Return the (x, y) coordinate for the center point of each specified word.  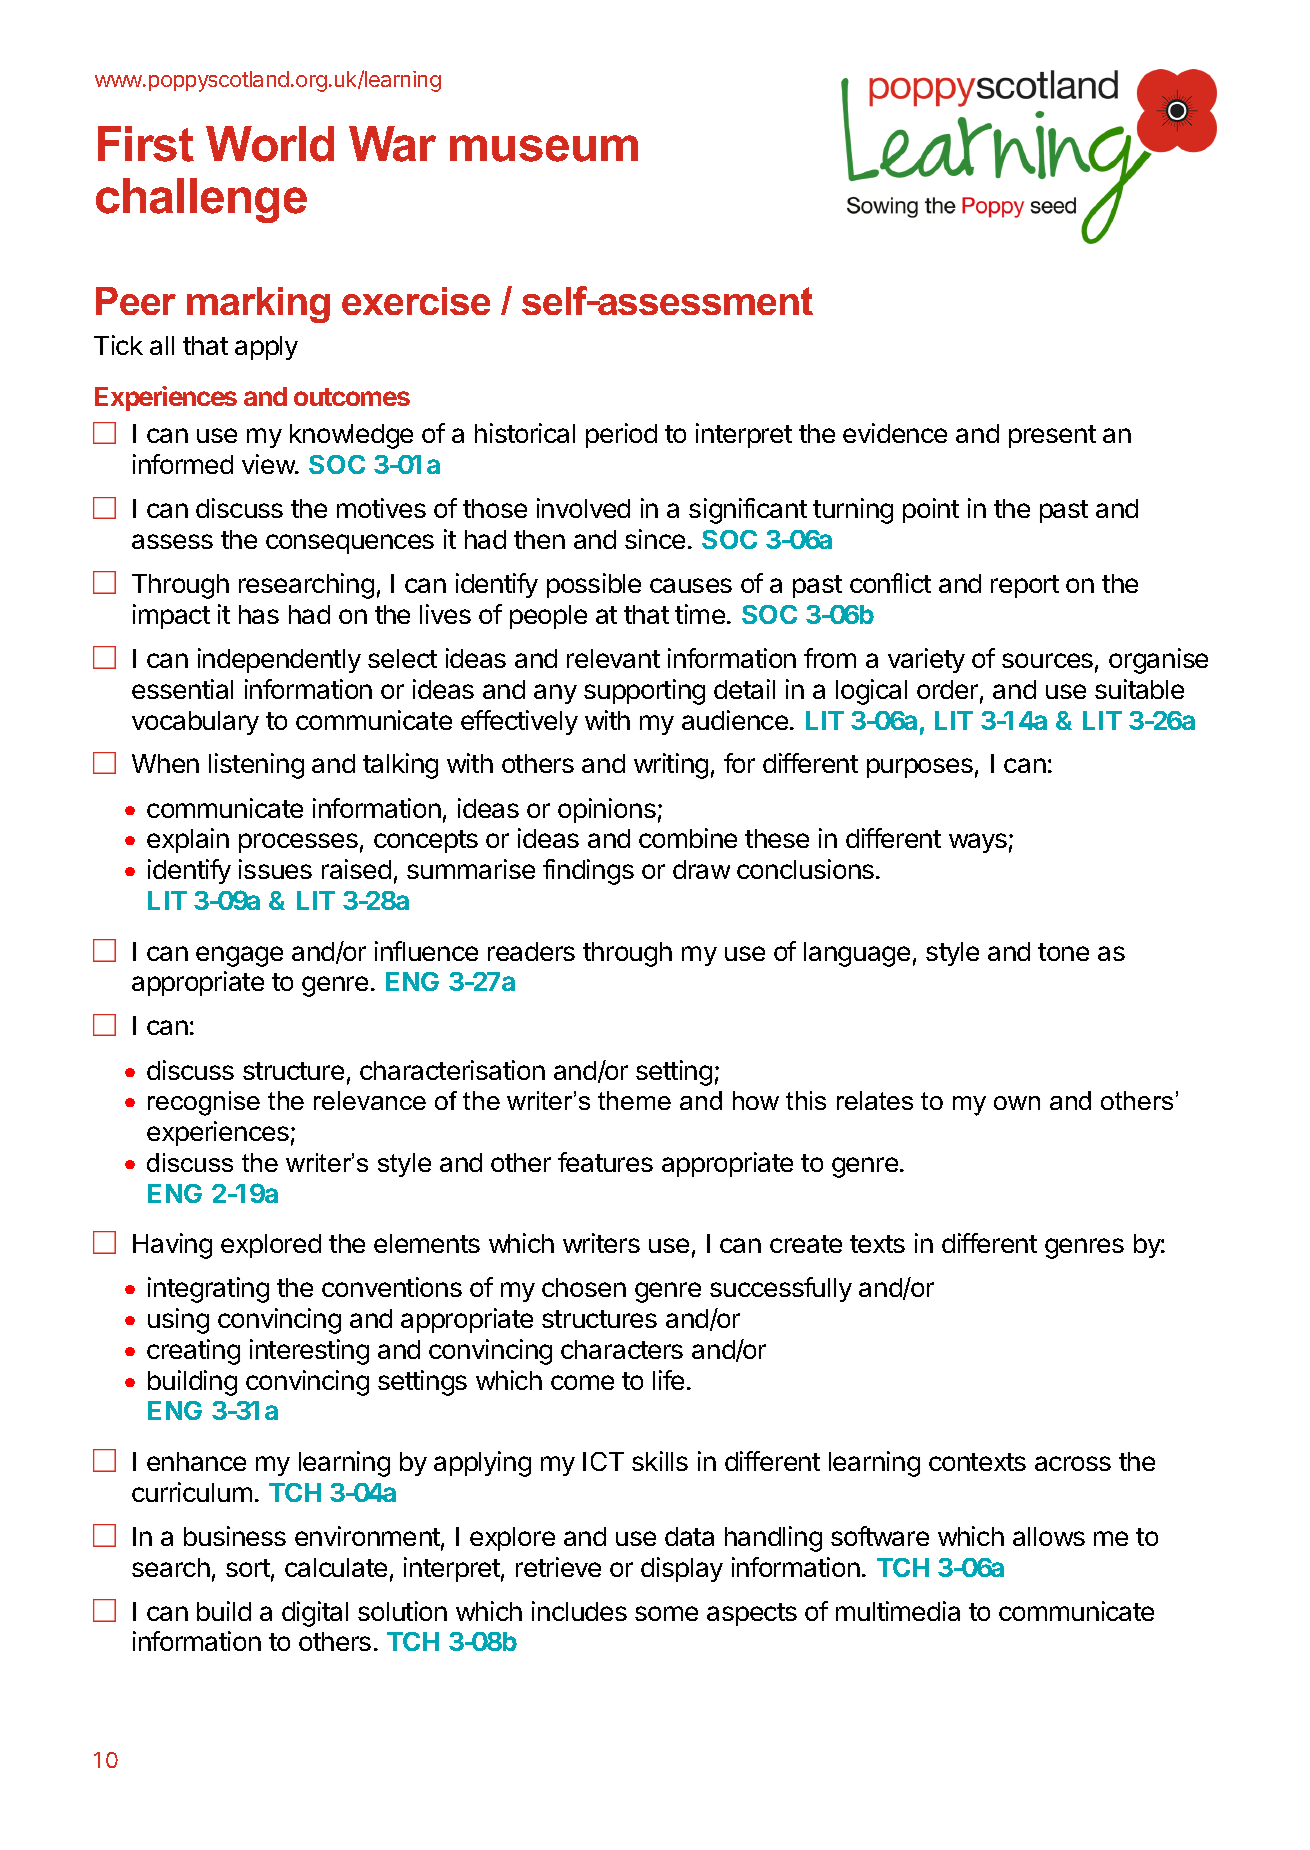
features (605, 1162)
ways (978, 843)
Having (172, 1246)
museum (544, 148)
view (269, 464)
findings (588, 872)
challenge (201, 200)
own (1017, 1103)
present (1052, 436)
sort (248, 1568)
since (655, 539)
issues (275, 869)
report (1025, 586)
